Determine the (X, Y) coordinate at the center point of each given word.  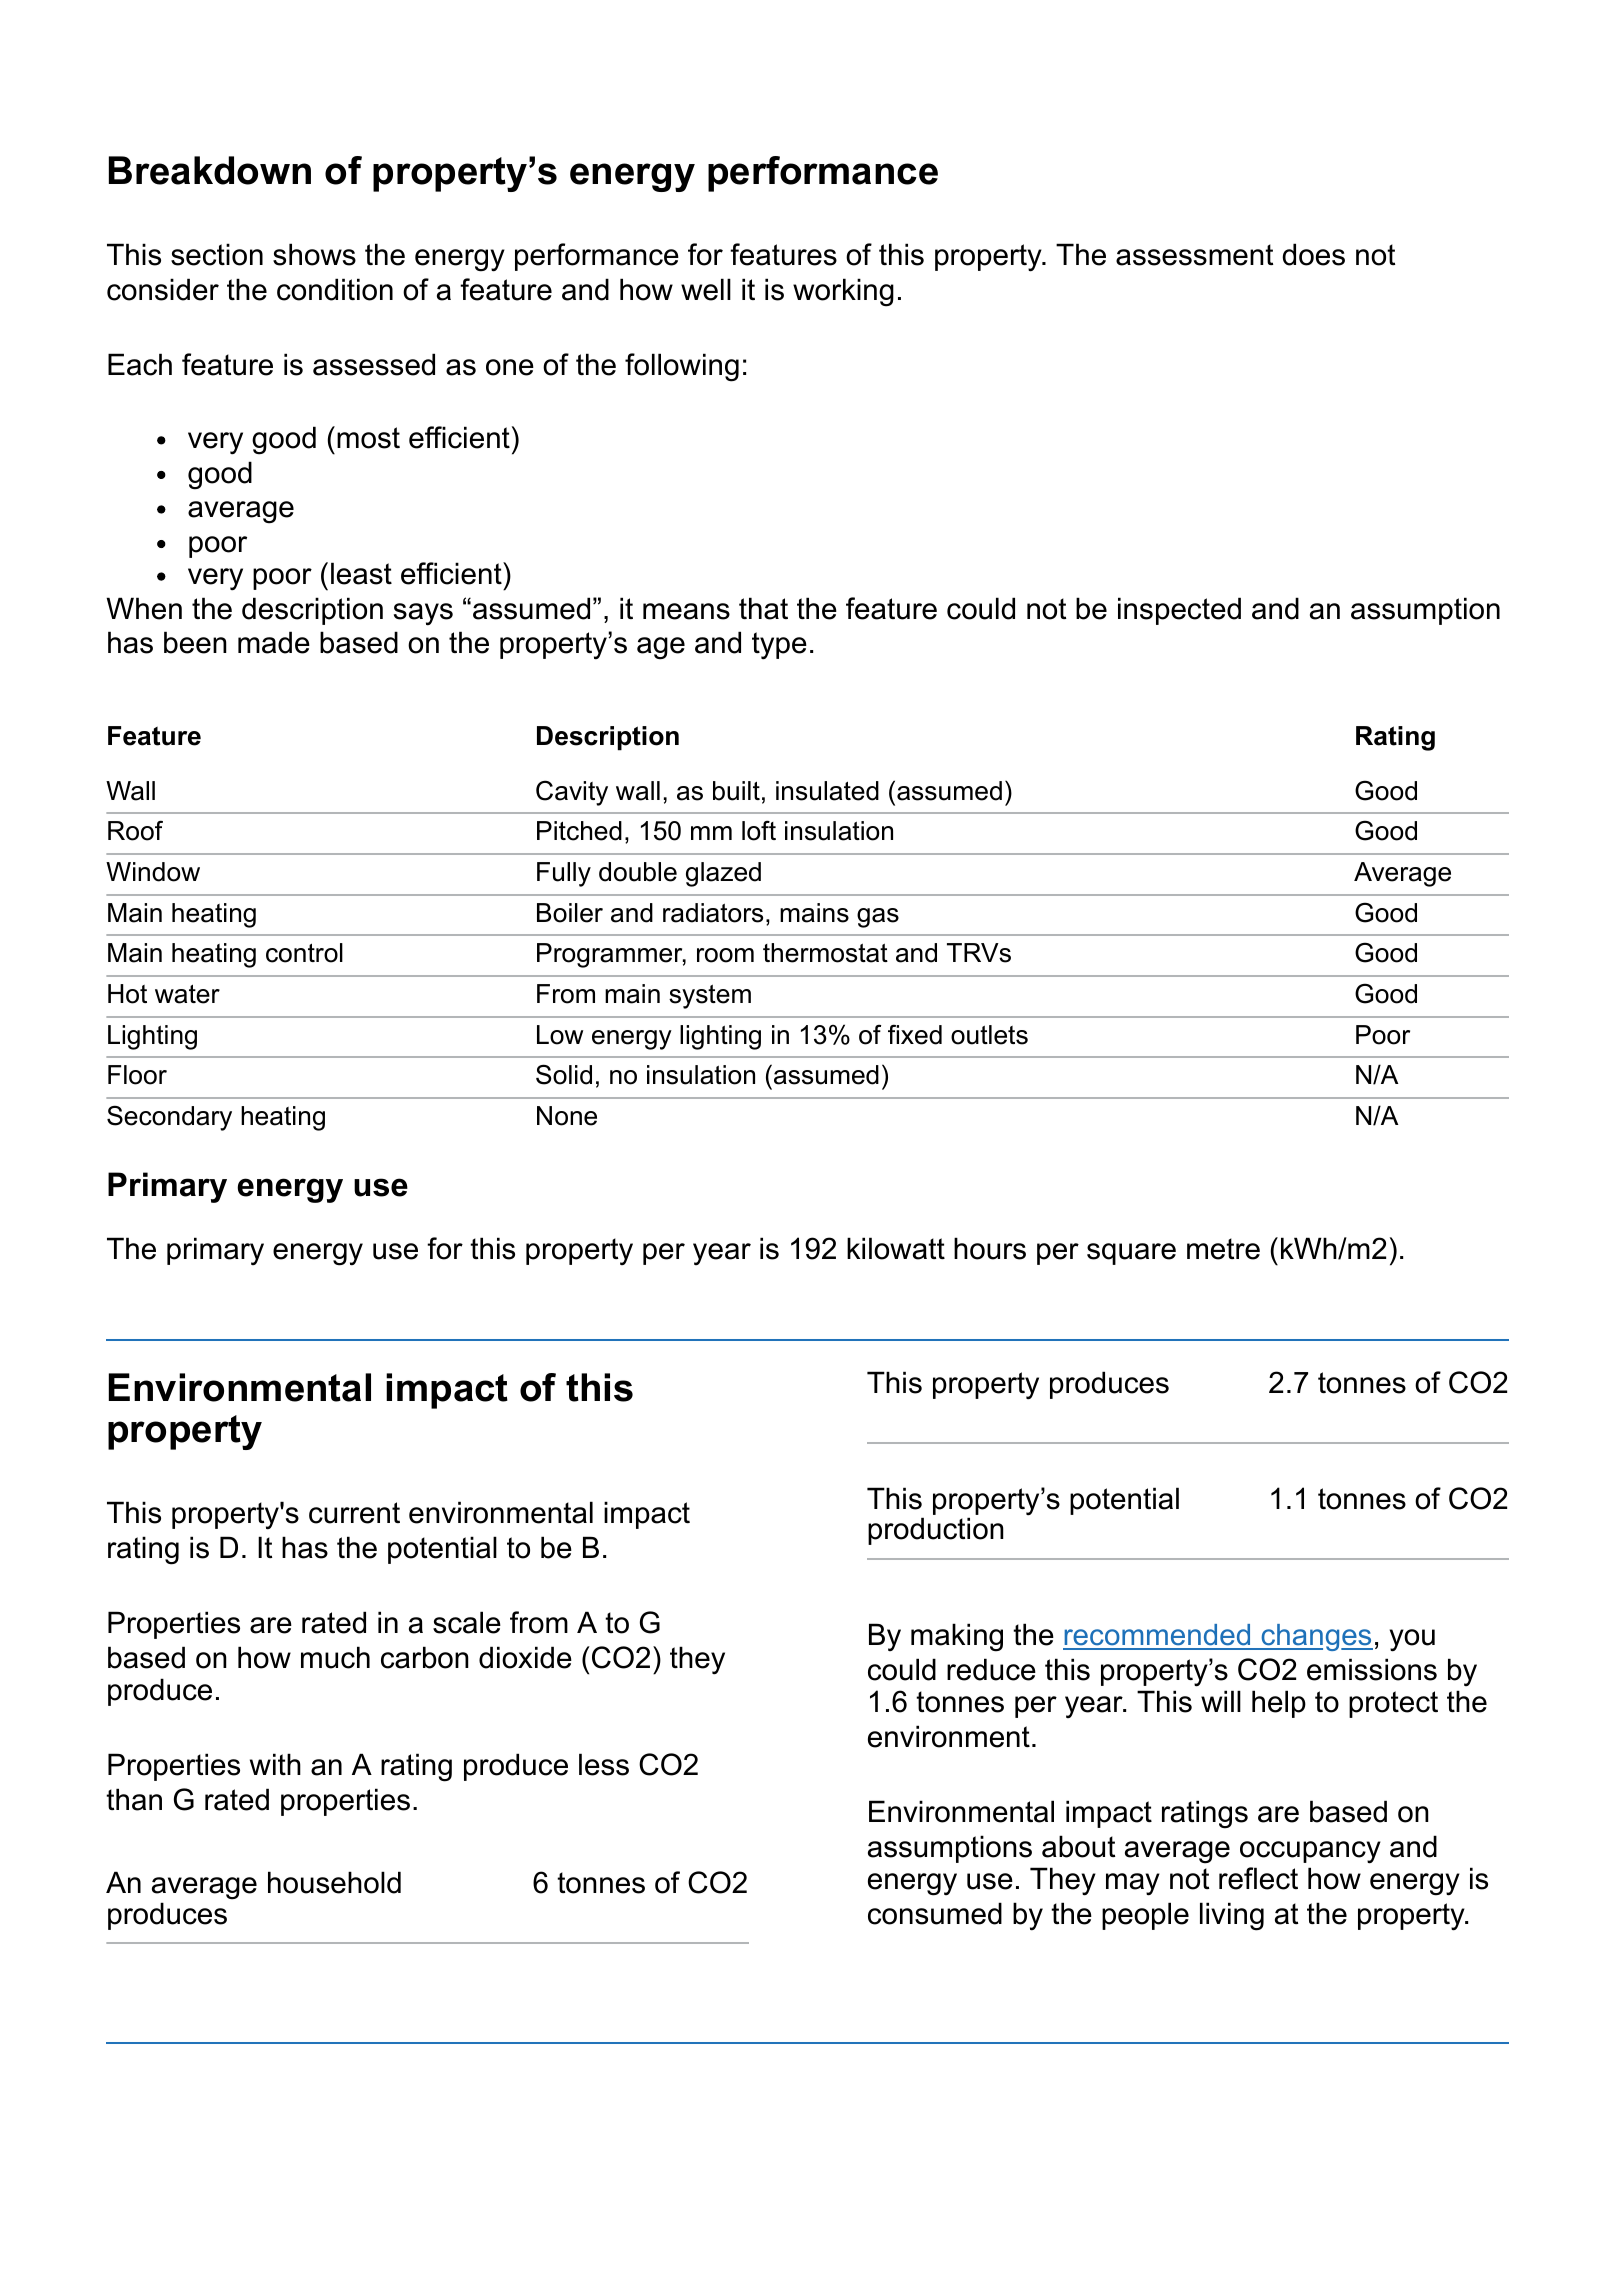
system (710, 996)
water (187, 994)
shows (314, 254)
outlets (989, 1035)
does (1313, 254)
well (706, 289)
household (334, 1882)
